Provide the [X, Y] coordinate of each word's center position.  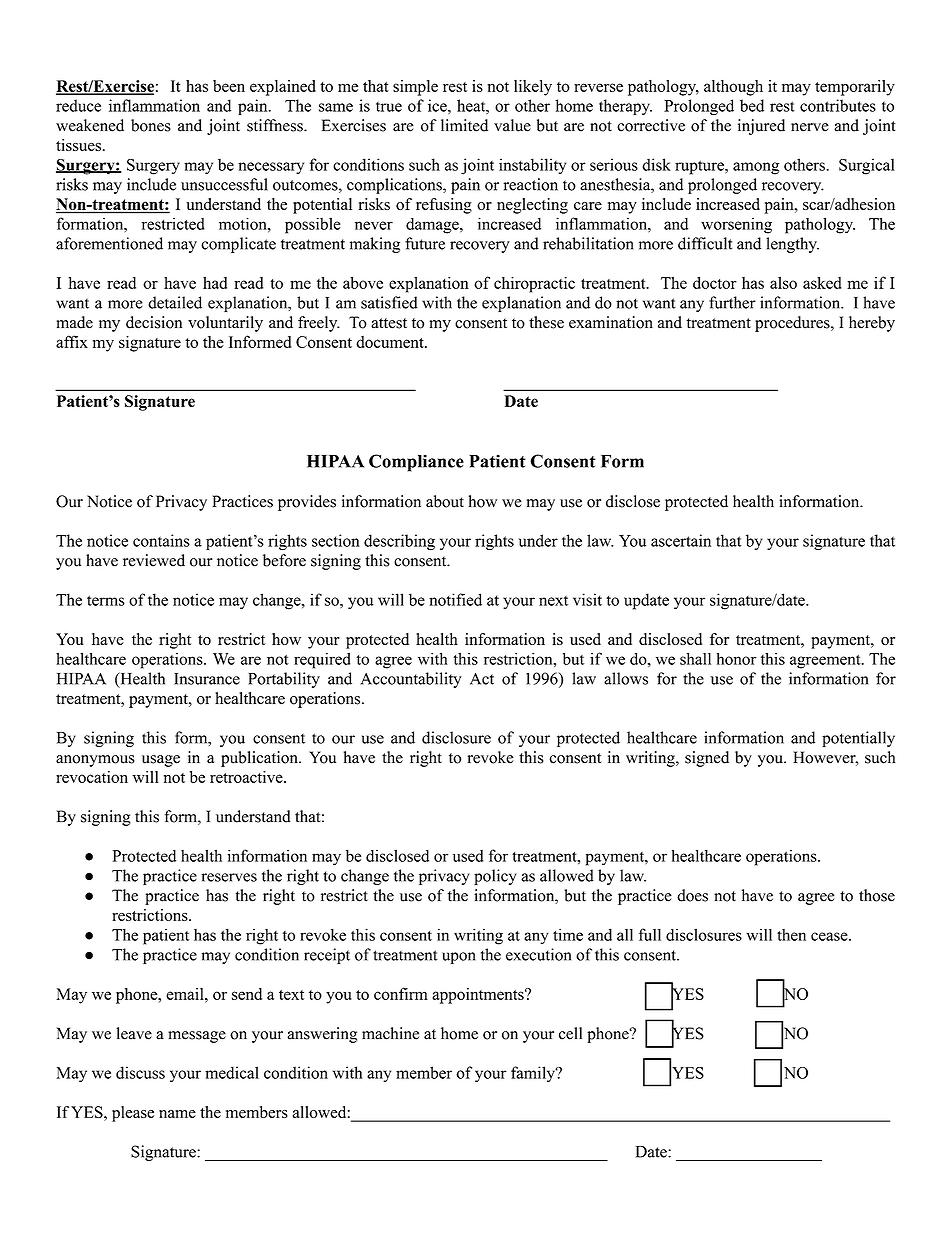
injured [761, 127]
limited [464, 125]
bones [151, 125]
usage [161, 761]
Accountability [411, 680]
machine [390, 1033]
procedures [793, 324]
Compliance [416, 463]
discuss [140, 1072]
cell [570, 1033]
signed [707, 759]
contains [161, 540]
